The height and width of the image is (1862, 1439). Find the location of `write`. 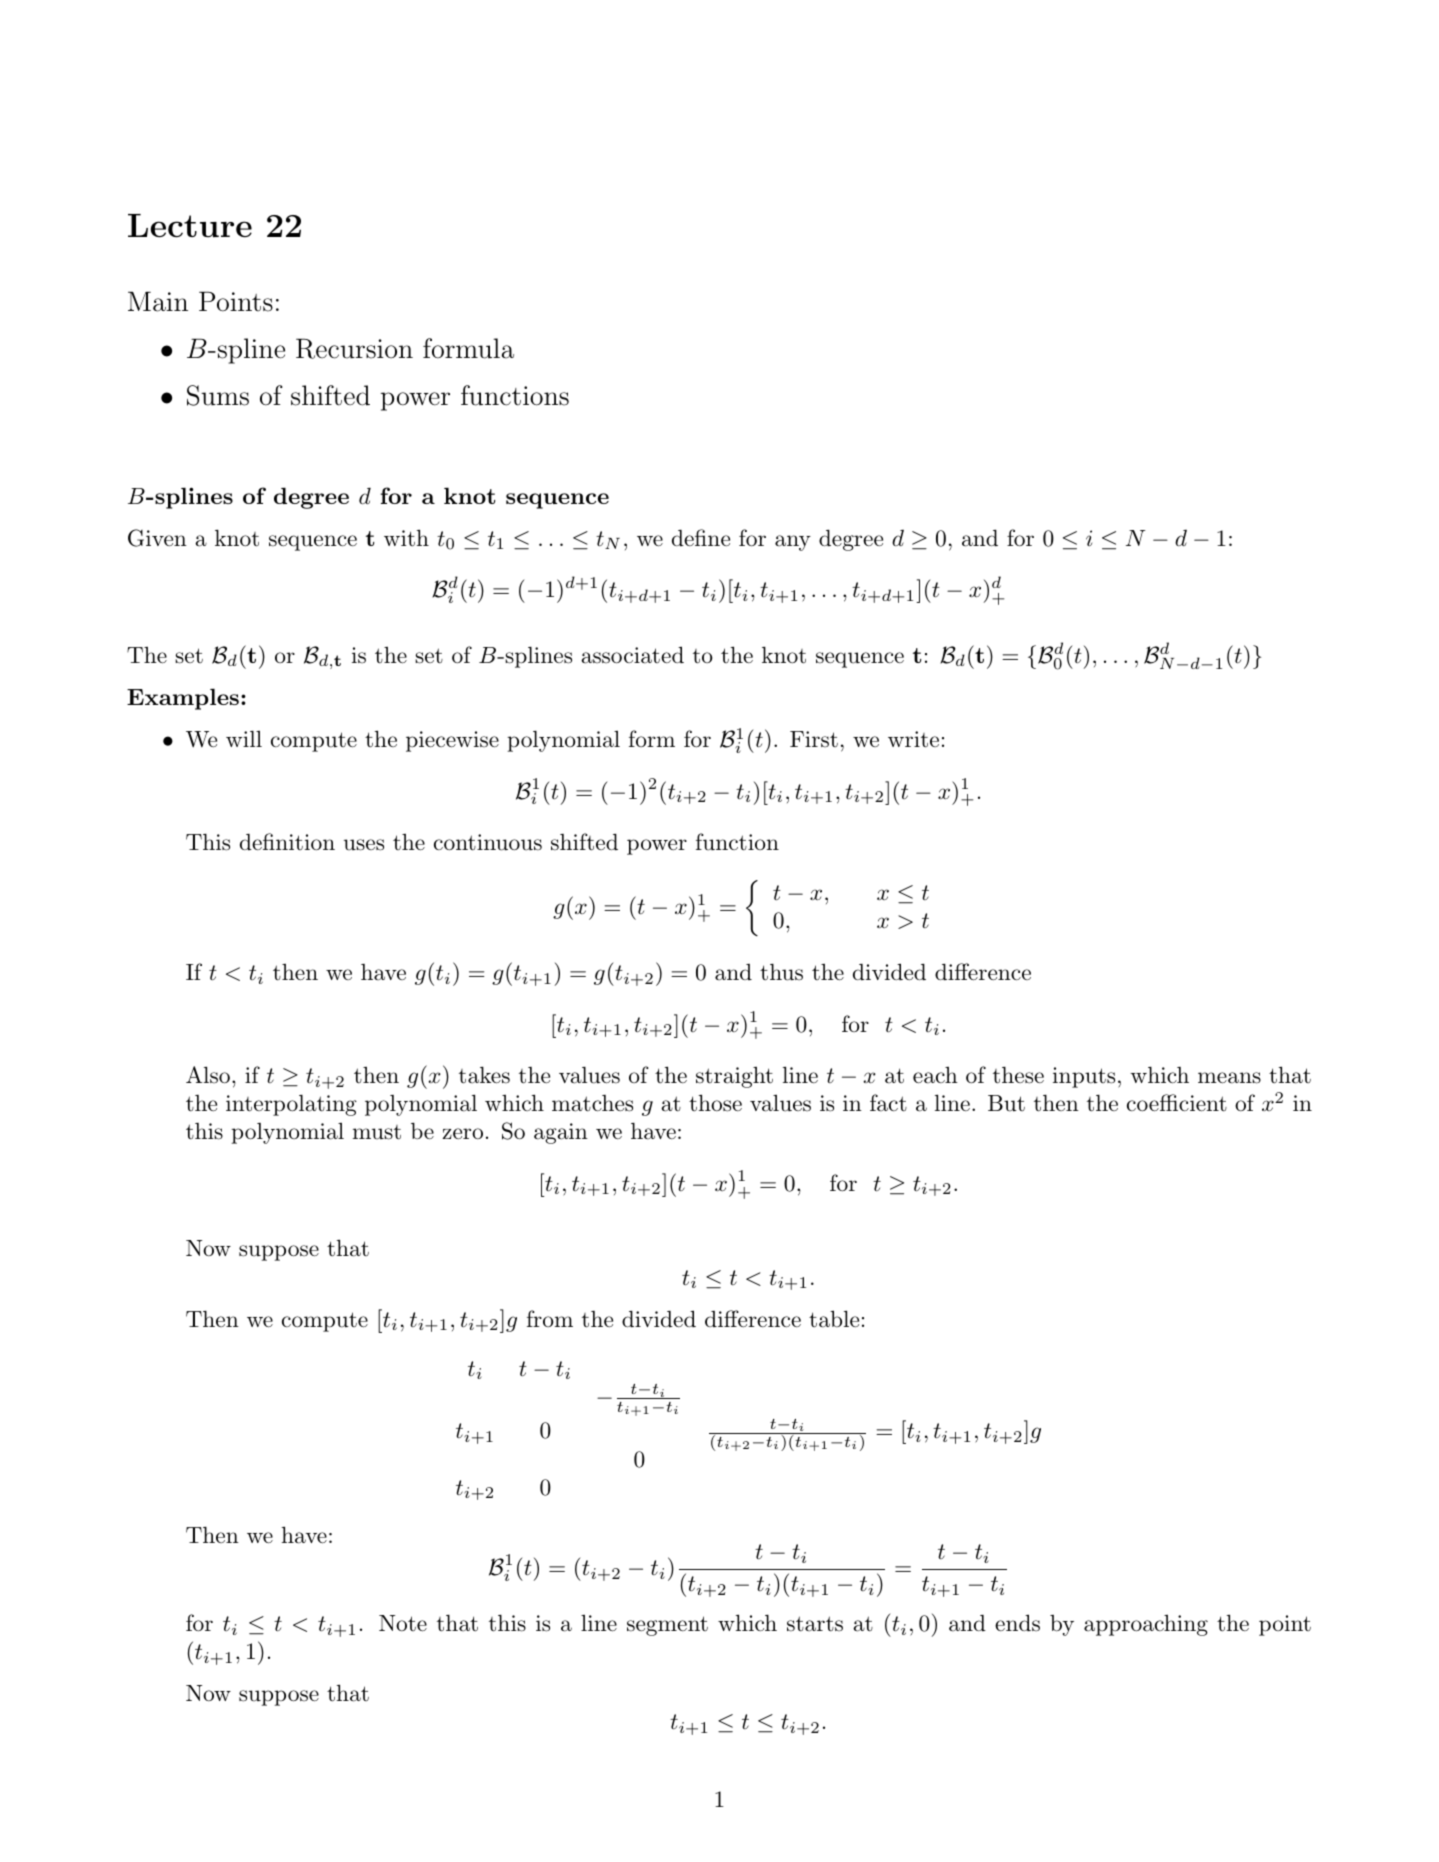

write is located at coordinates (913, 739).
